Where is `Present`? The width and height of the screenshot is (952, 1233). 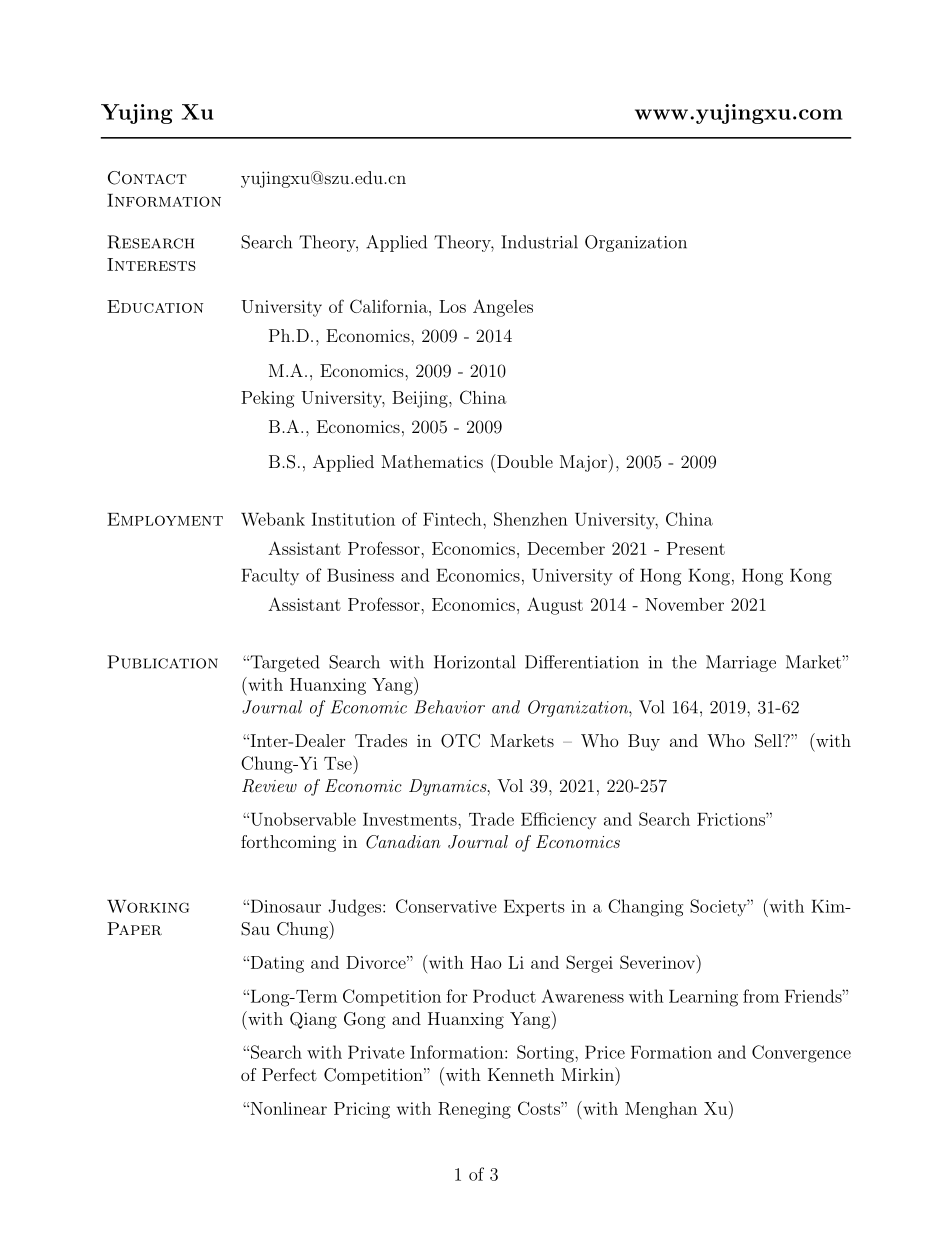 Present is located at coordinates (696, 548).
